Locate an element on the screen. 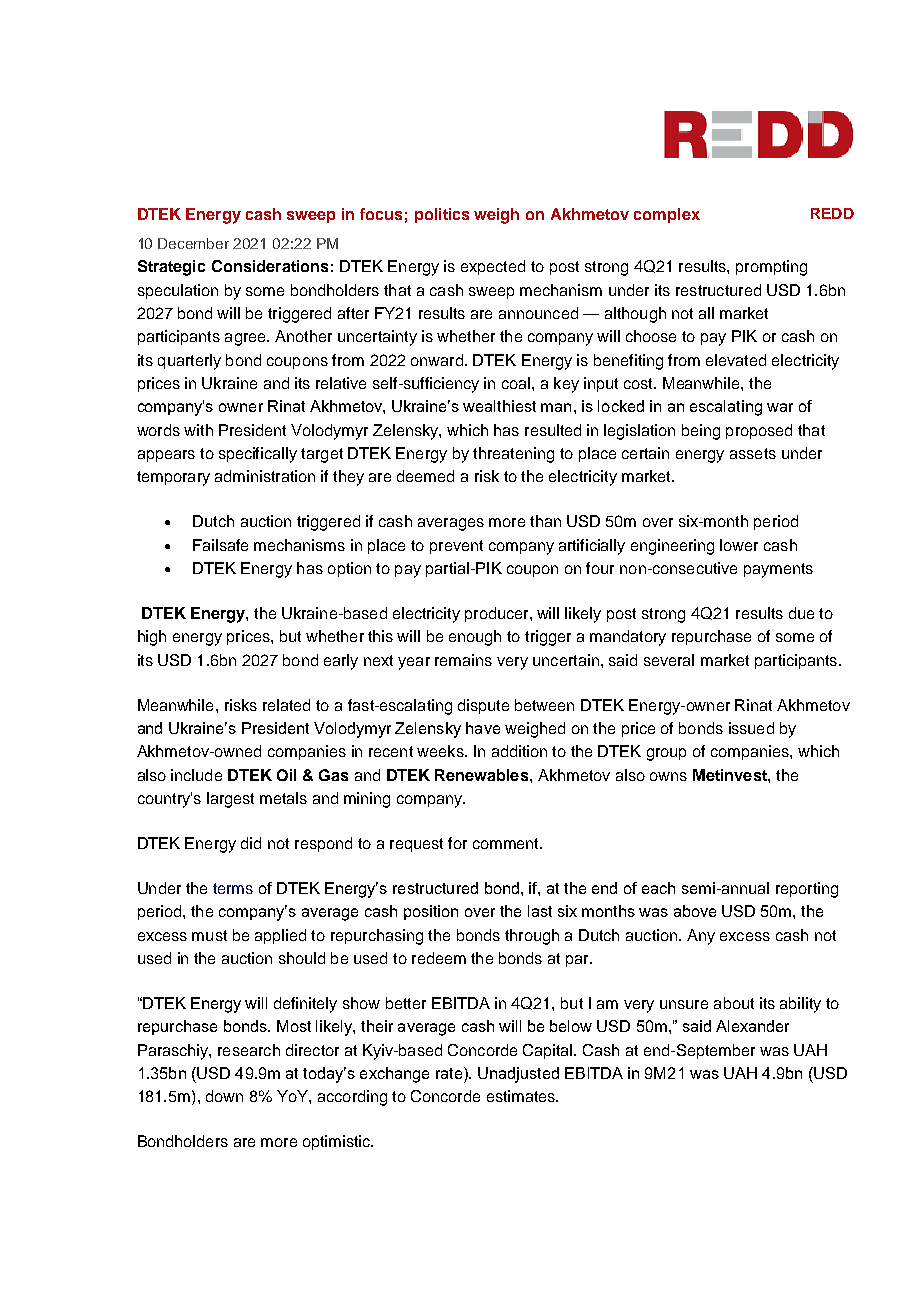 This screenshot has width=924, height=1308. prevent is located at coordinates (456, 547).
